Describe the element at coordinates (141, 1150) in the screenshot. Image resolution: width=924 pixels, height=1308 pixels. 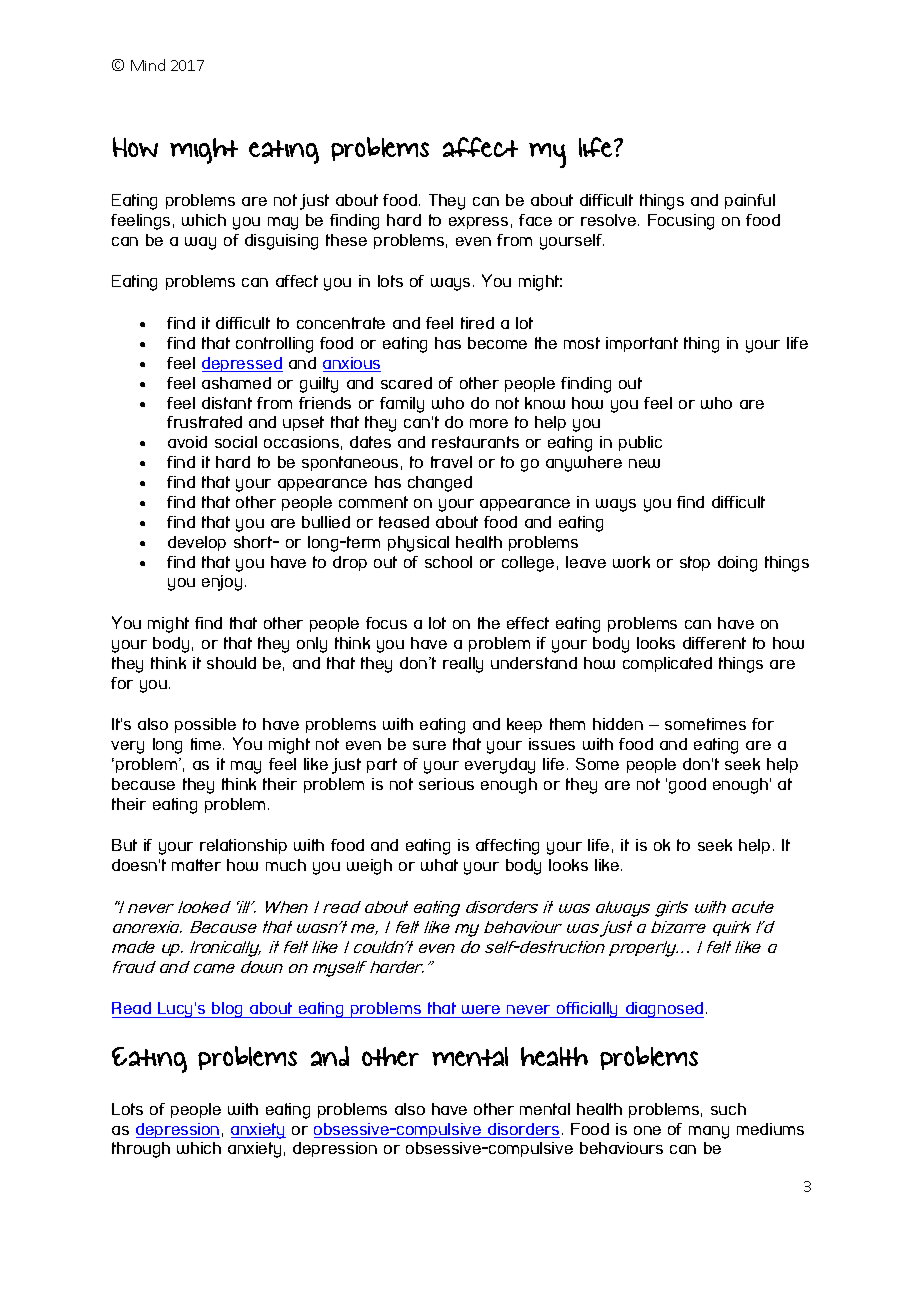
I see `through` at that location.
